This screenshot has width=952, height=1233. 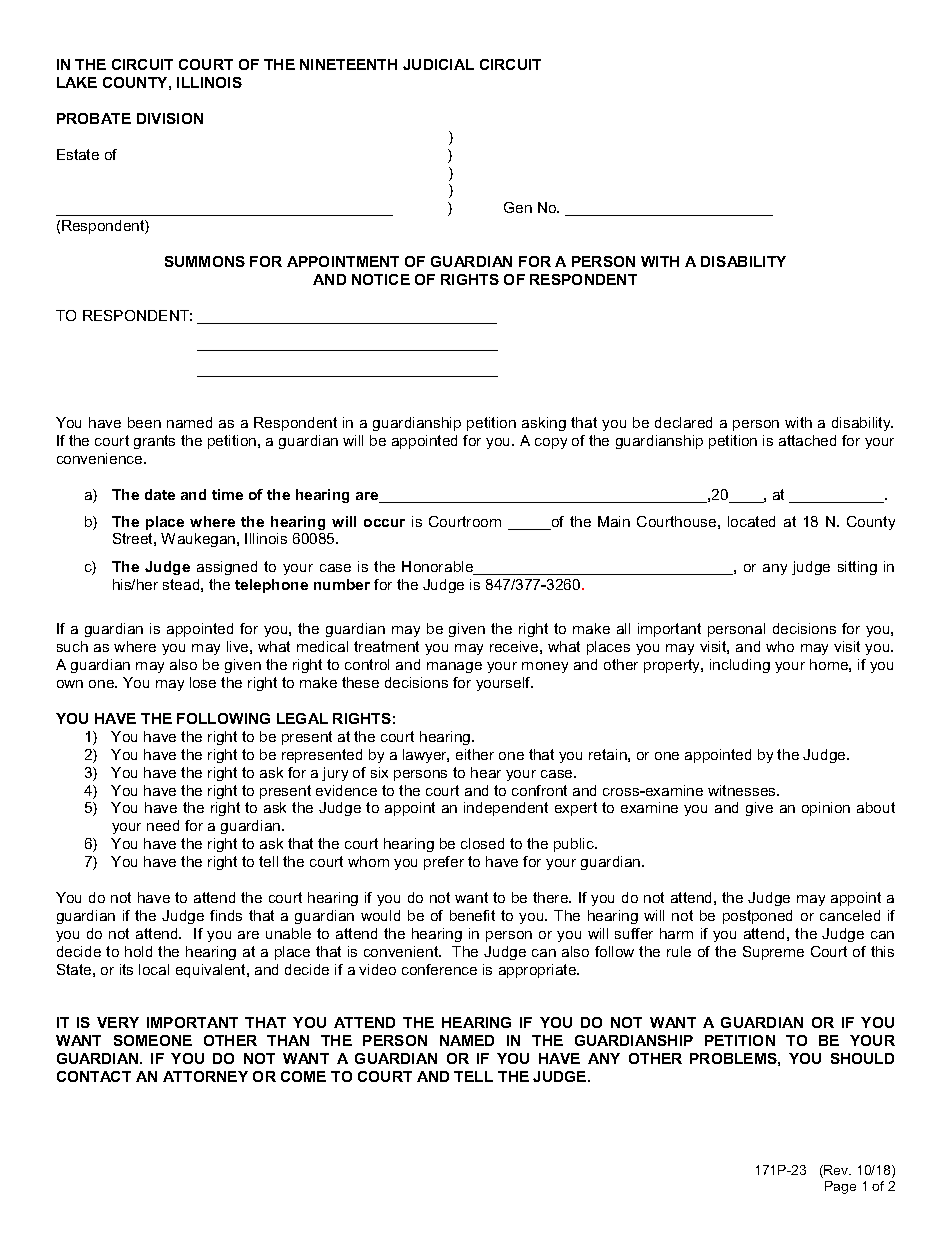 I want to click on been, so click(x=144, y=422).
